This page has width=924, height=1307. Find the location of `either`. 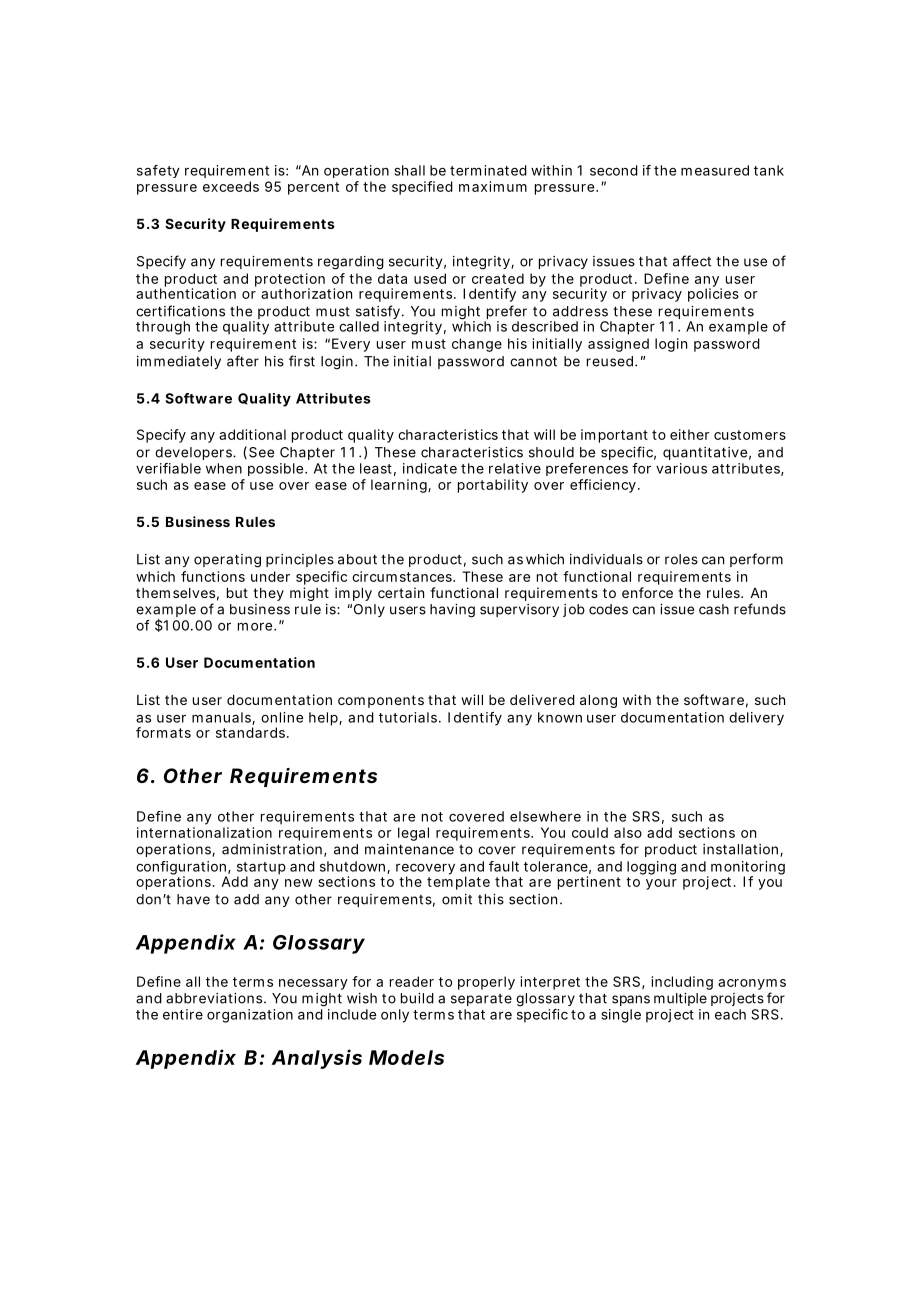

either is located at coordinates (689, 434).
